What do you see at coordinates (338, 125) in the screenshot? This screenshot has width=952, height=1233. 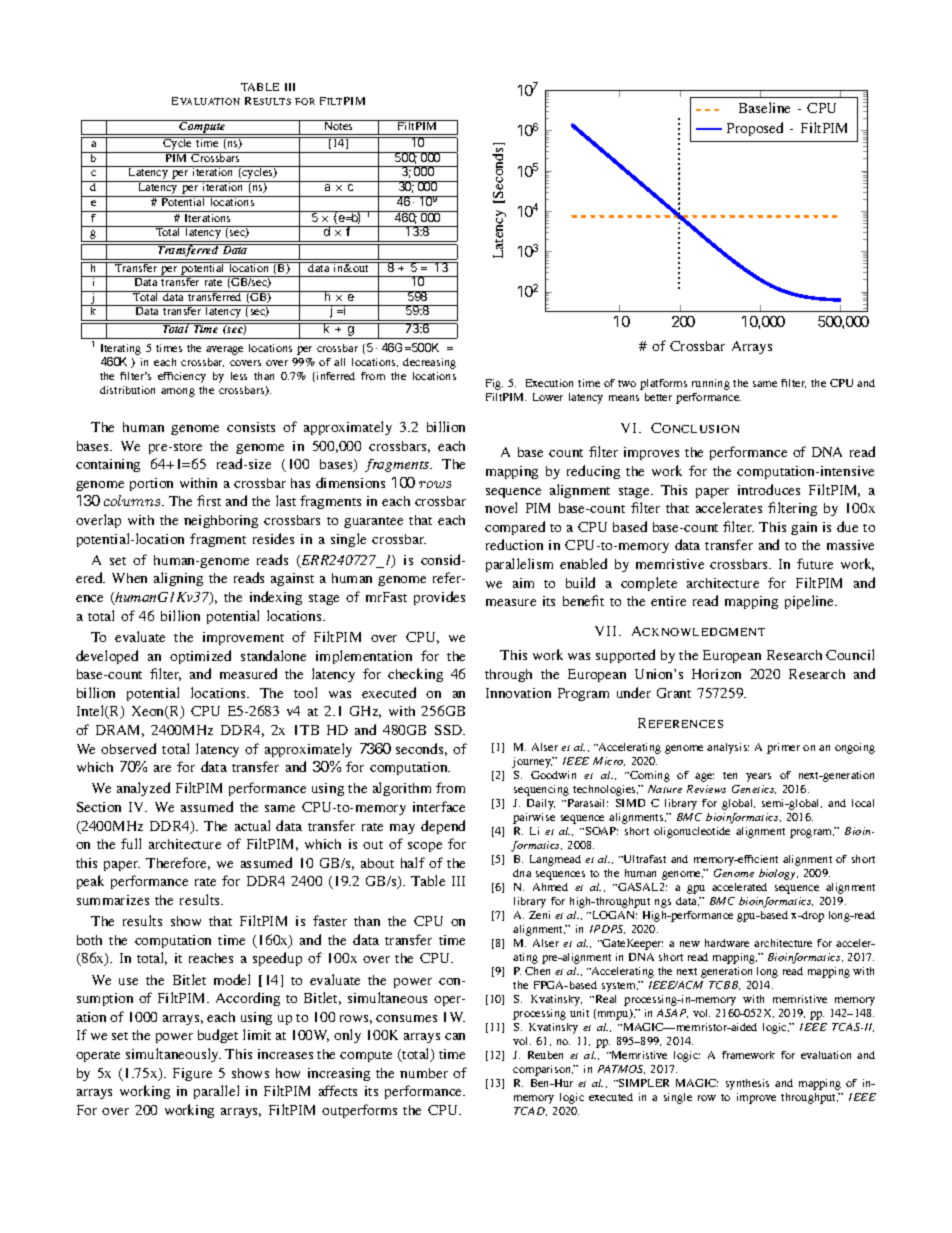 I see `Notes` at bounding box center [338, 125].
